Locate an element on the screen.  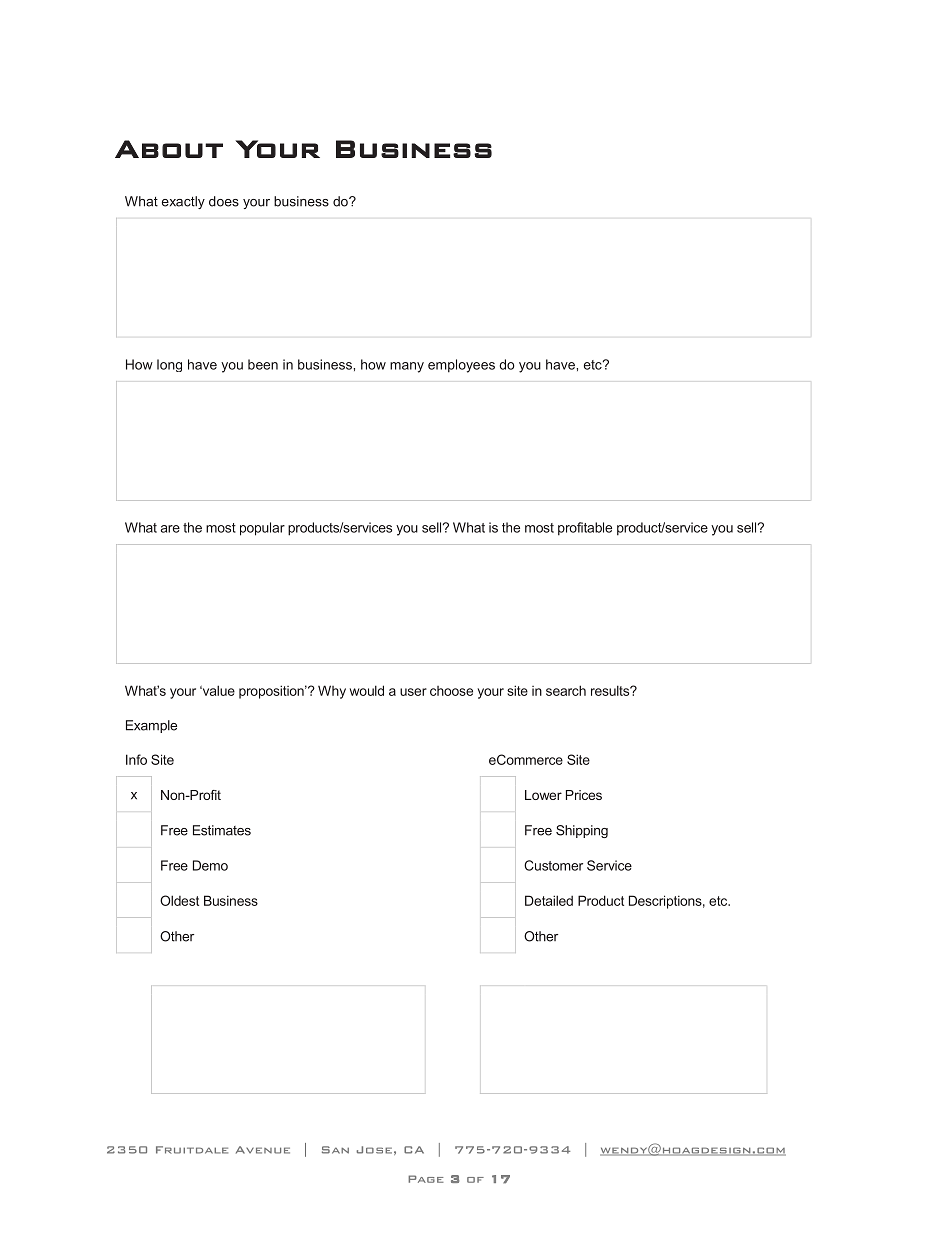
Lower is located at coordinates (543, 795).
